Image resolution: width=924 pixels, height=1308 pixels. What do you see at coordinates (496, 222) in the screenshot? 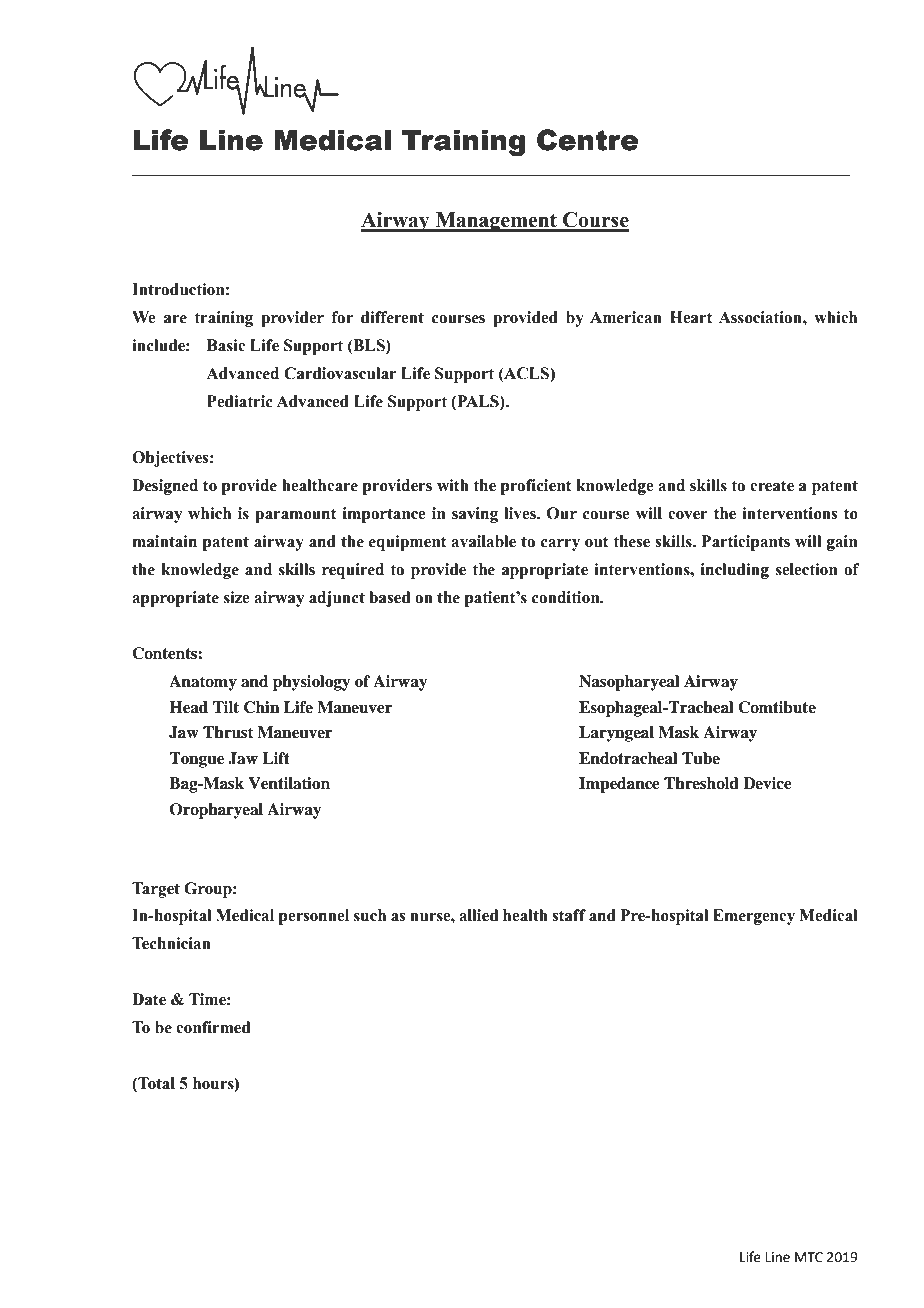
I see `Management` at bounding box center [496, 222].
